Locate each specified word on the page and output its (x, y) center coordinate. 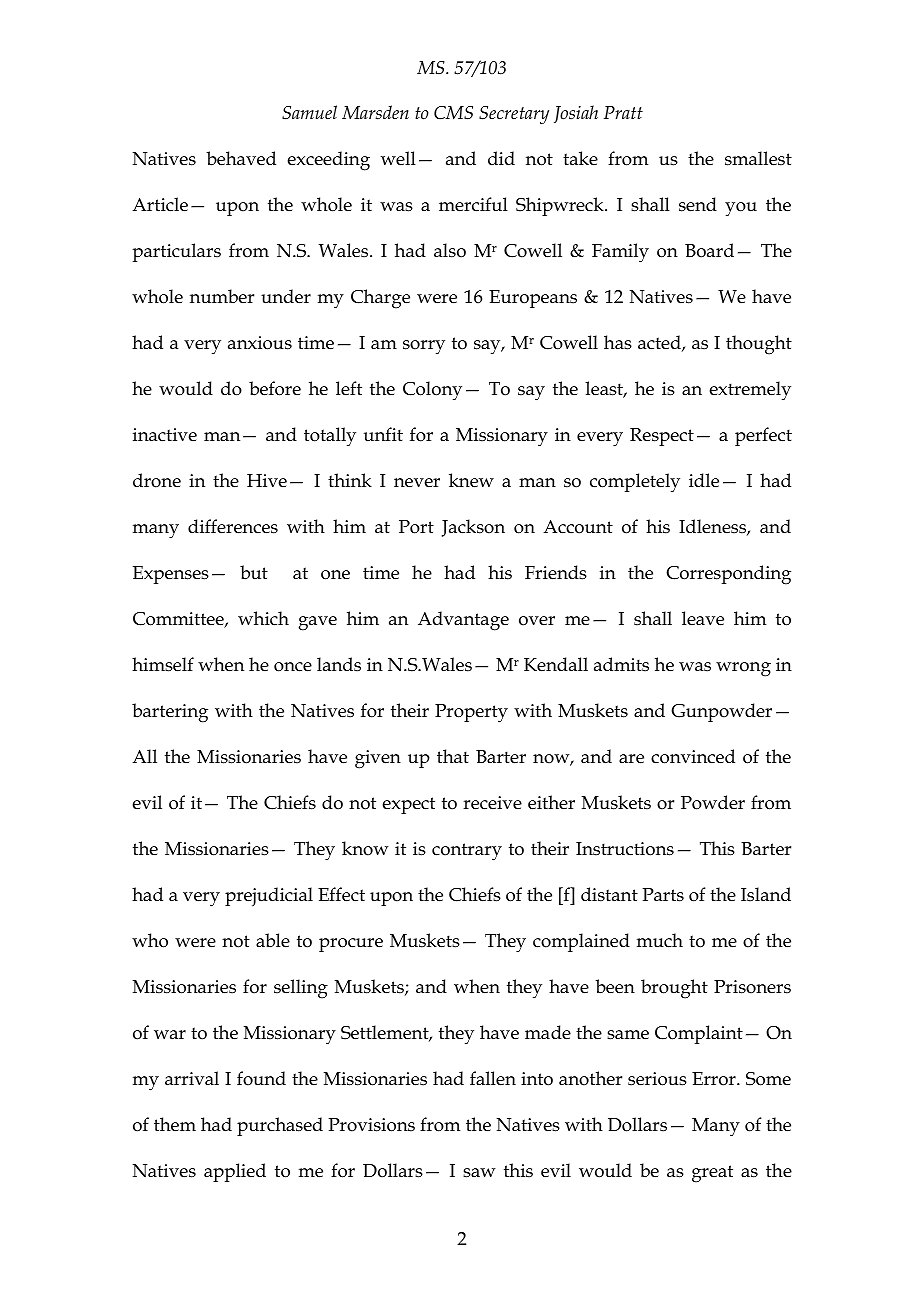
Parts (663, 895)
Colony (432, 391)
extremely (750, 391)
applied (235, 1172)
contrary (467, 852)
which (263, 618)
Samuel (309, 112)
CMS (453, 113)
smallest (758, 158)
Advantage (463, 621)
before (275, 388)
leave (703, 618)
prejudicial (269, 897)
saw (479, 1173)
